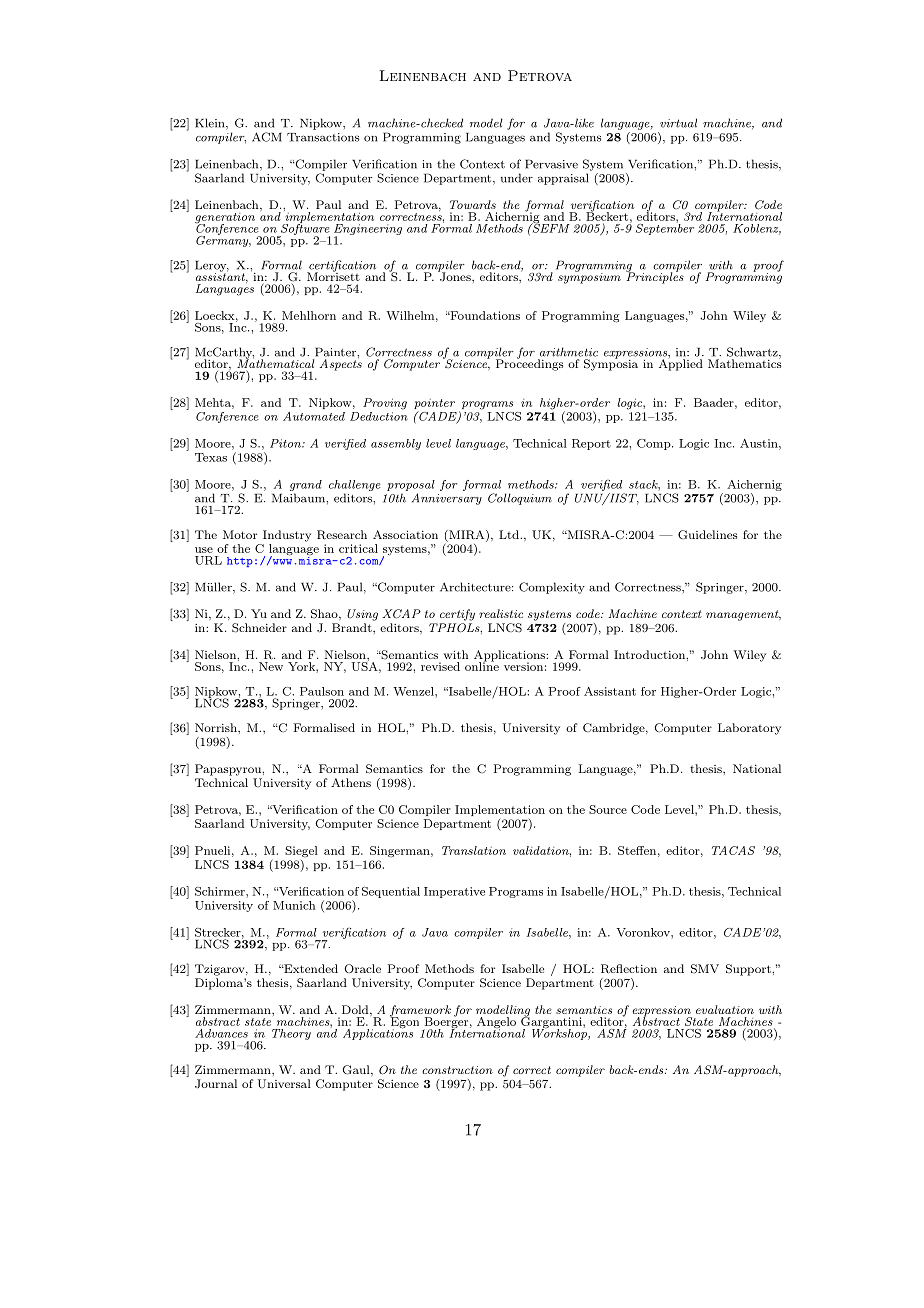 This image has width=924, height=1308. Describe the element at coordinates (291, 1034) in the image. I see `Theory` at that location.
